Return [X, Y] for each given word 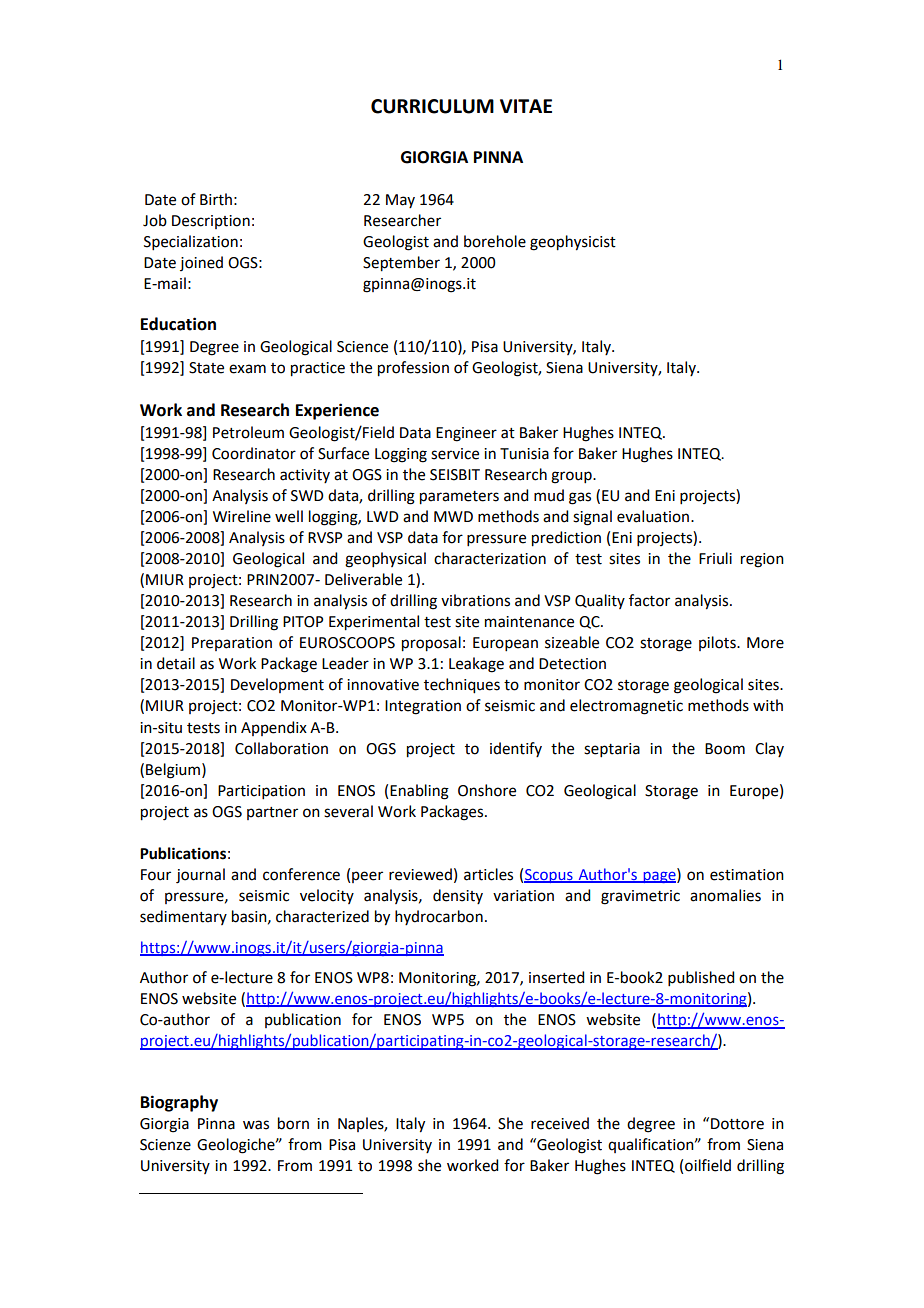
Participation [261, 792]
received [560, 1123]
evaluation [654, 516]
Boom [725, 749]
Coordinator [254, 453]
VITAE [526, 106]
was [256, 1125]
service [455, 454]
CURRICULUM [432, 106]
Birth [216, 199]
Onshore [487, 790]
